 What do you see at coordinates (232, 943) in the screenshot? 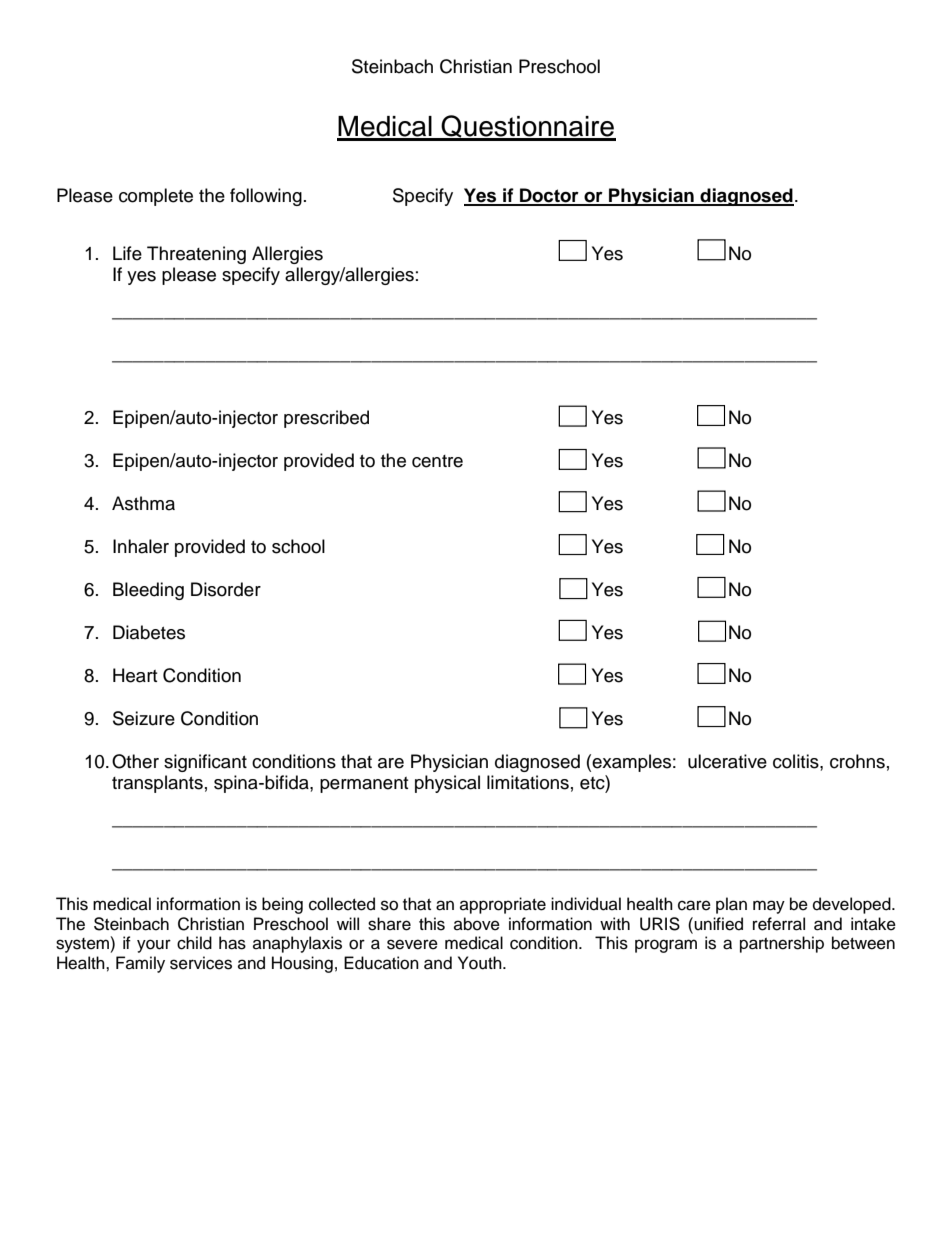
I see `has` at bounding box center [232, 943].
